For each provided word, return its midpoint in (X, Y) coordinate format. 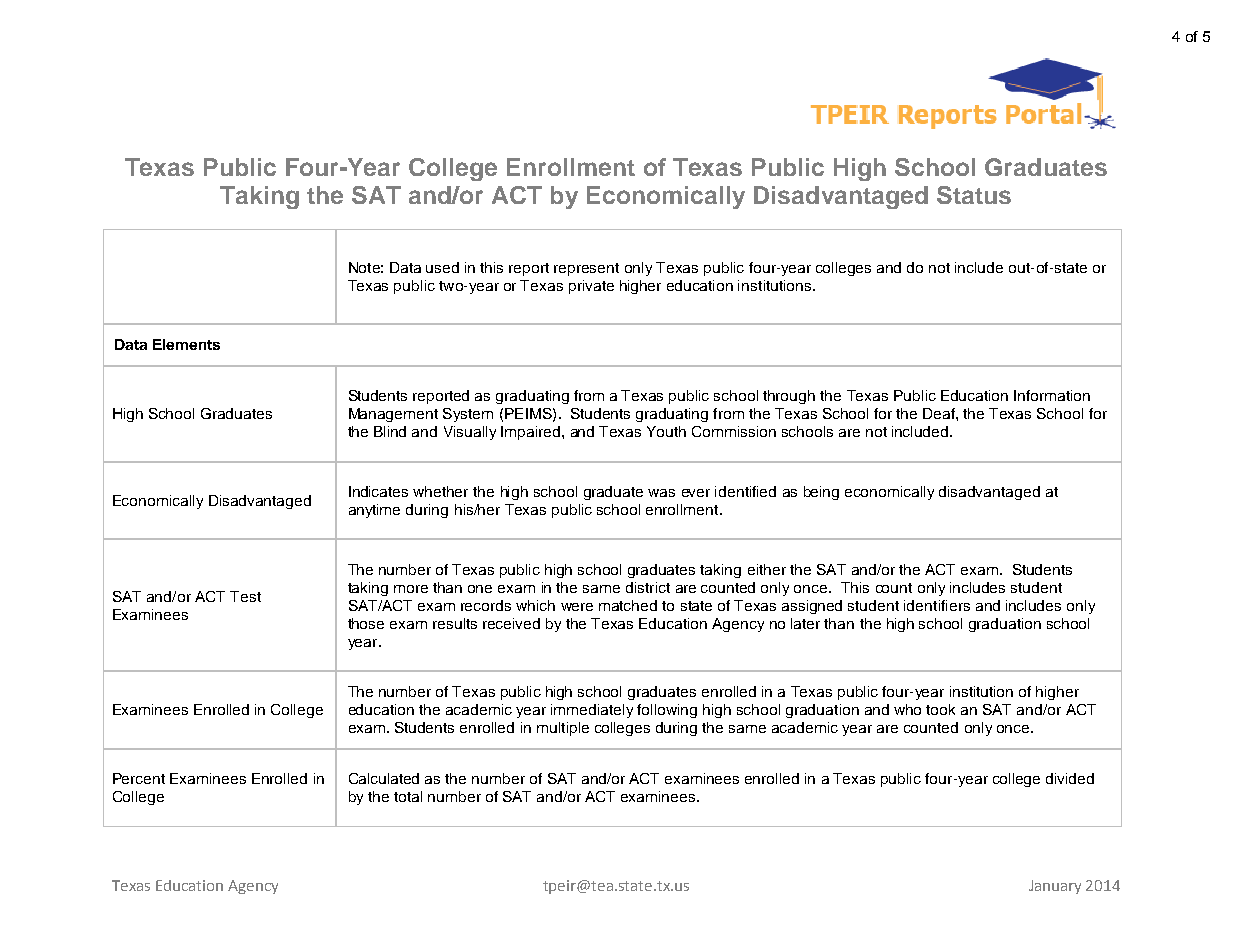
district (648, 587)
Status (974, 195)
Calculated (384, 778)
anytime (374, 511)
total (408, 796)
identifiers (937, 605)
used (442, 267)
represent (586, 269)
